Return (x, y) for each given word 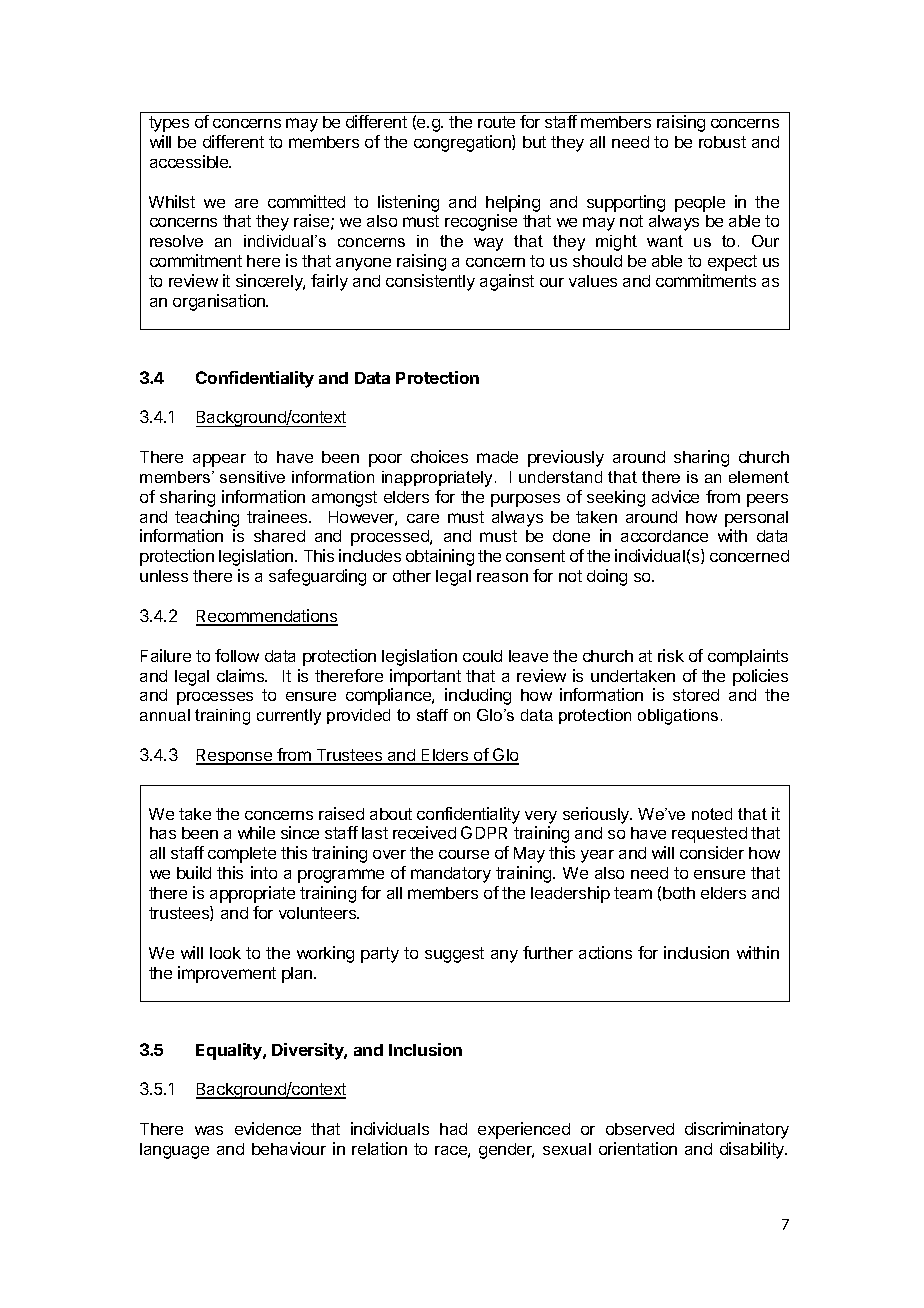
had (453, 1129)
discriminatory (737, 1130)
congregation (463, 143)
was (209, 1130)
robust (722, 142)
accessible (190, 161)
